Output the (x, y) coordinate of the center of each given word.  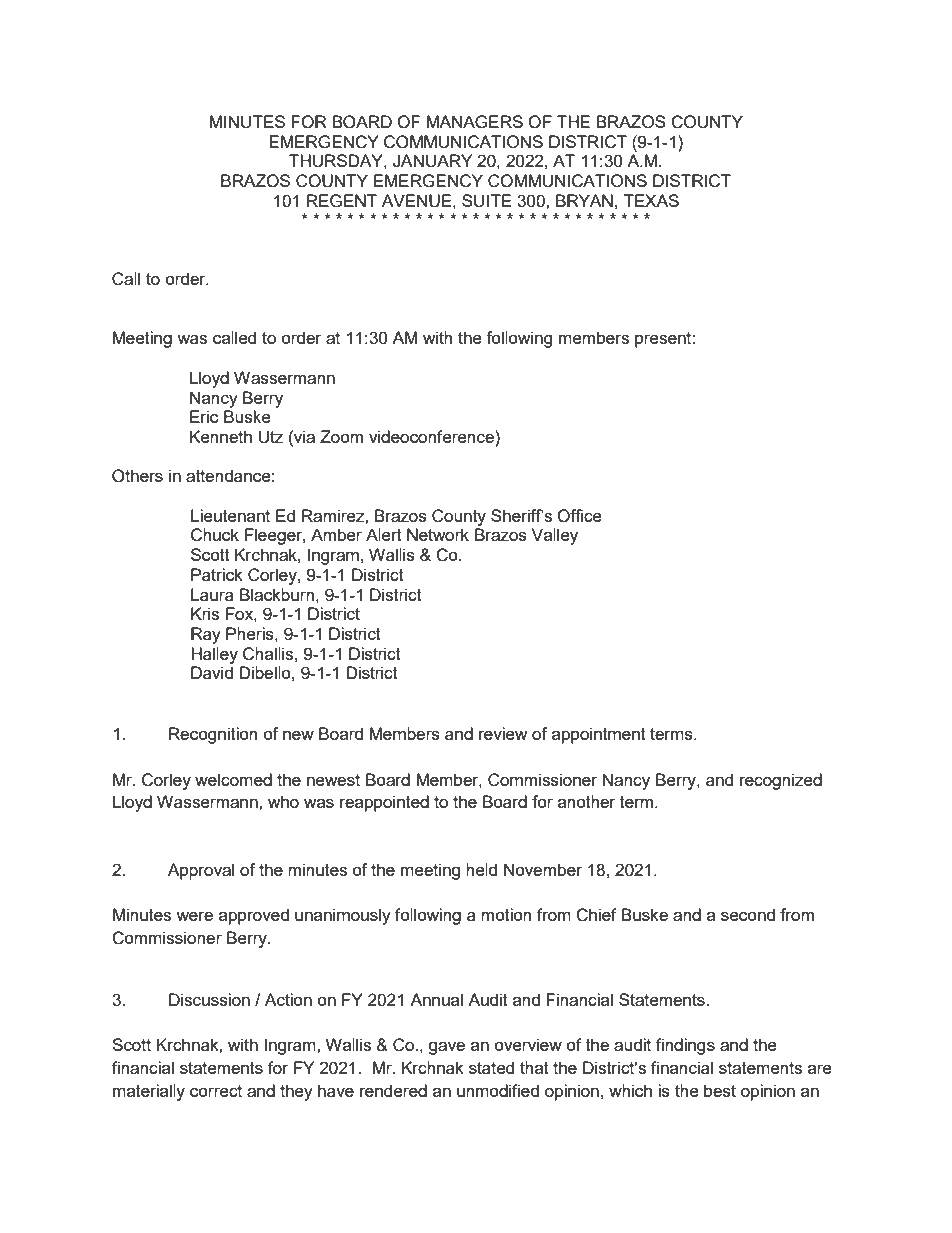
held (481, 869)
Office (579, 516)
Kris (205, 613)
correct (216, 1091)
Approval (201, 871)
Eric (204, 416)
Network (438, 534)
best (720, 1090)
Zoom (341, 436)
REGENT (342, 201)
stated (491, 1067)
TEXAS (651, 200)
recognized (781, 781)
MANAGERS (475, 122)
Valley (555, 536)
